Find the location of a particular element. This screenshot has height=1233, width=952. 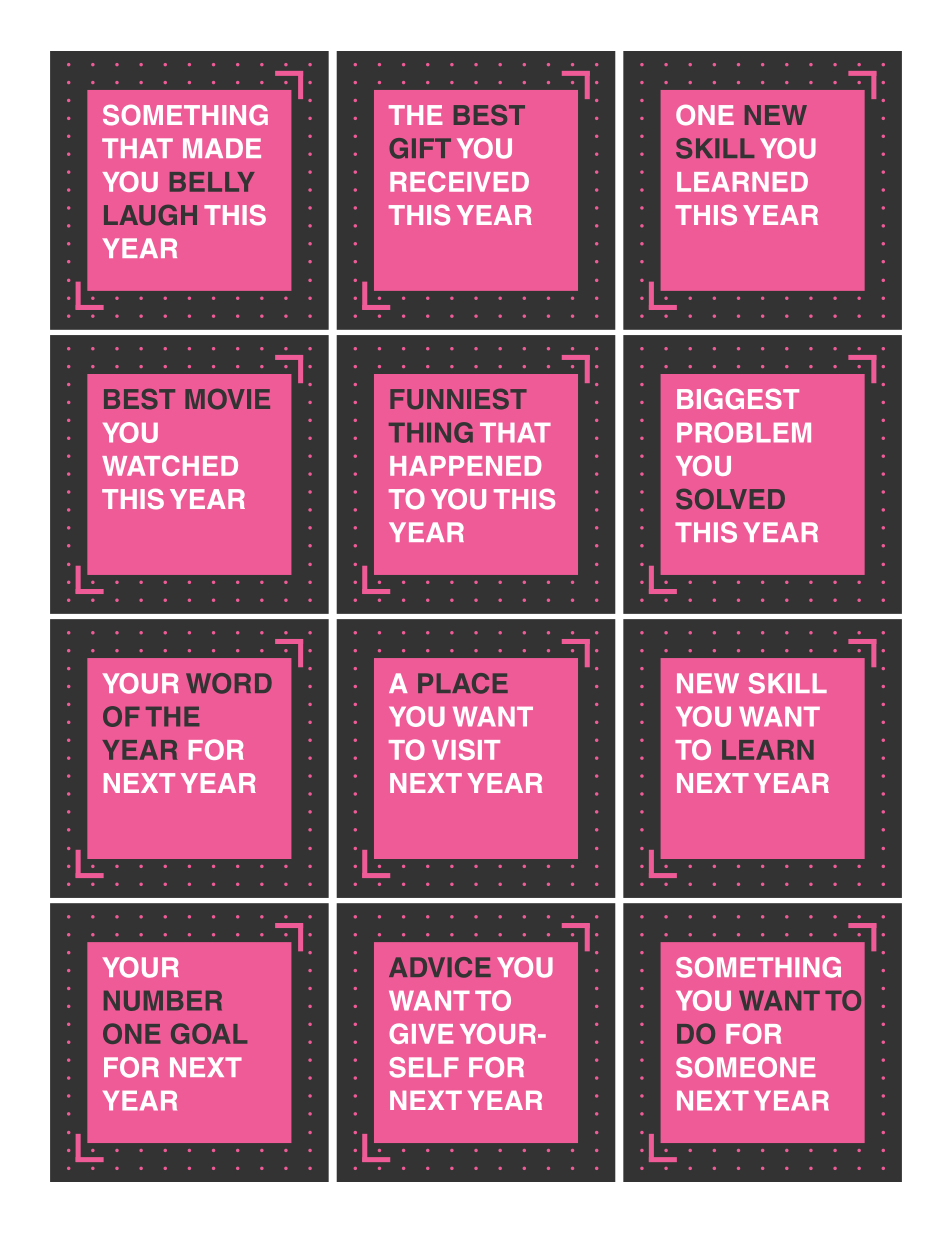

GIFT is located at coordinates (420, 148).
